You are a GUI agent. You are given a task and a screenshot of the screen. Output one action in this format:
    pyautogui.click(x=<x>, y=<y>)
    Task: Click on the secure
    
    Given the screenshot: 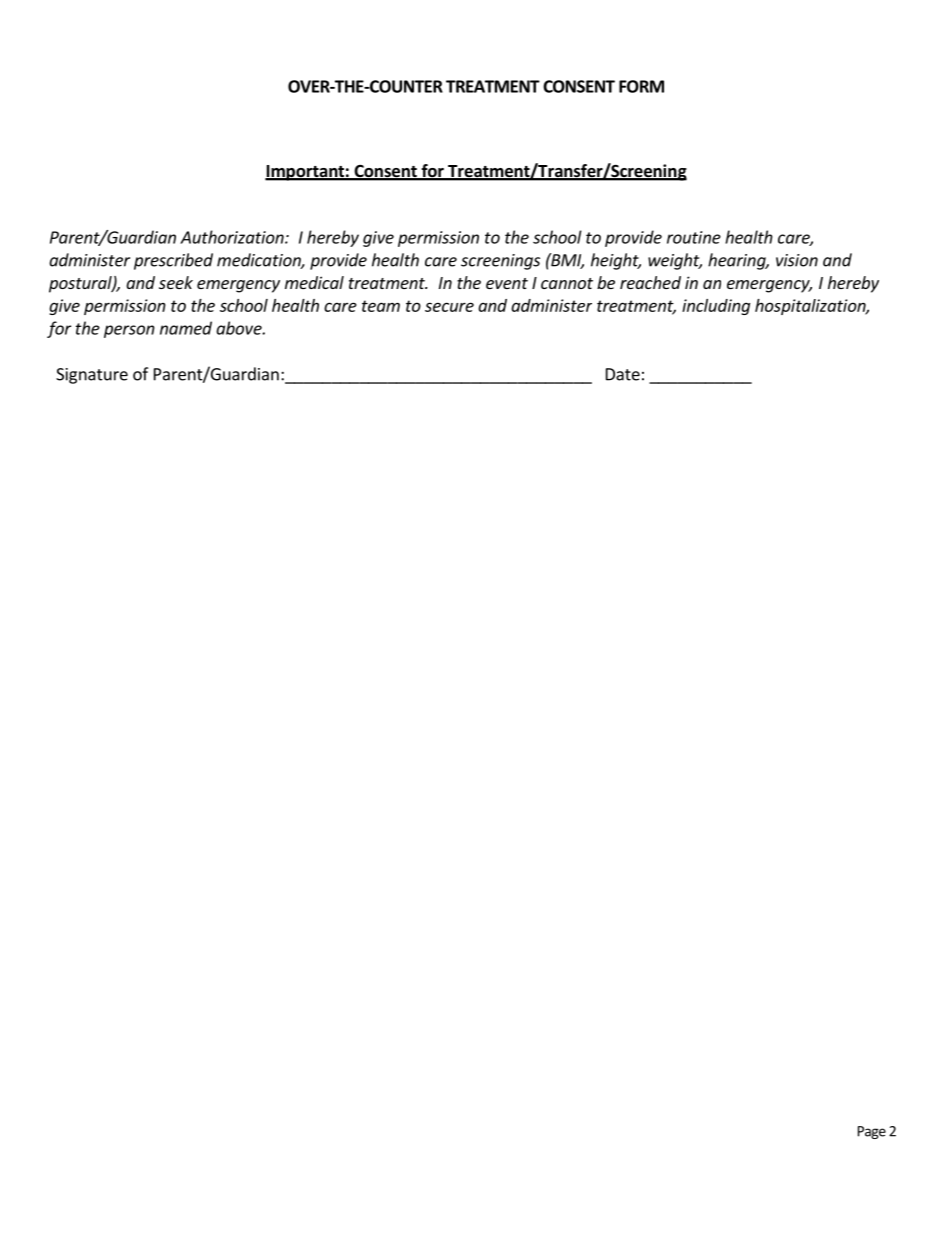 What is the action you would take?
    pyautogui.click(x=449, y=307)
